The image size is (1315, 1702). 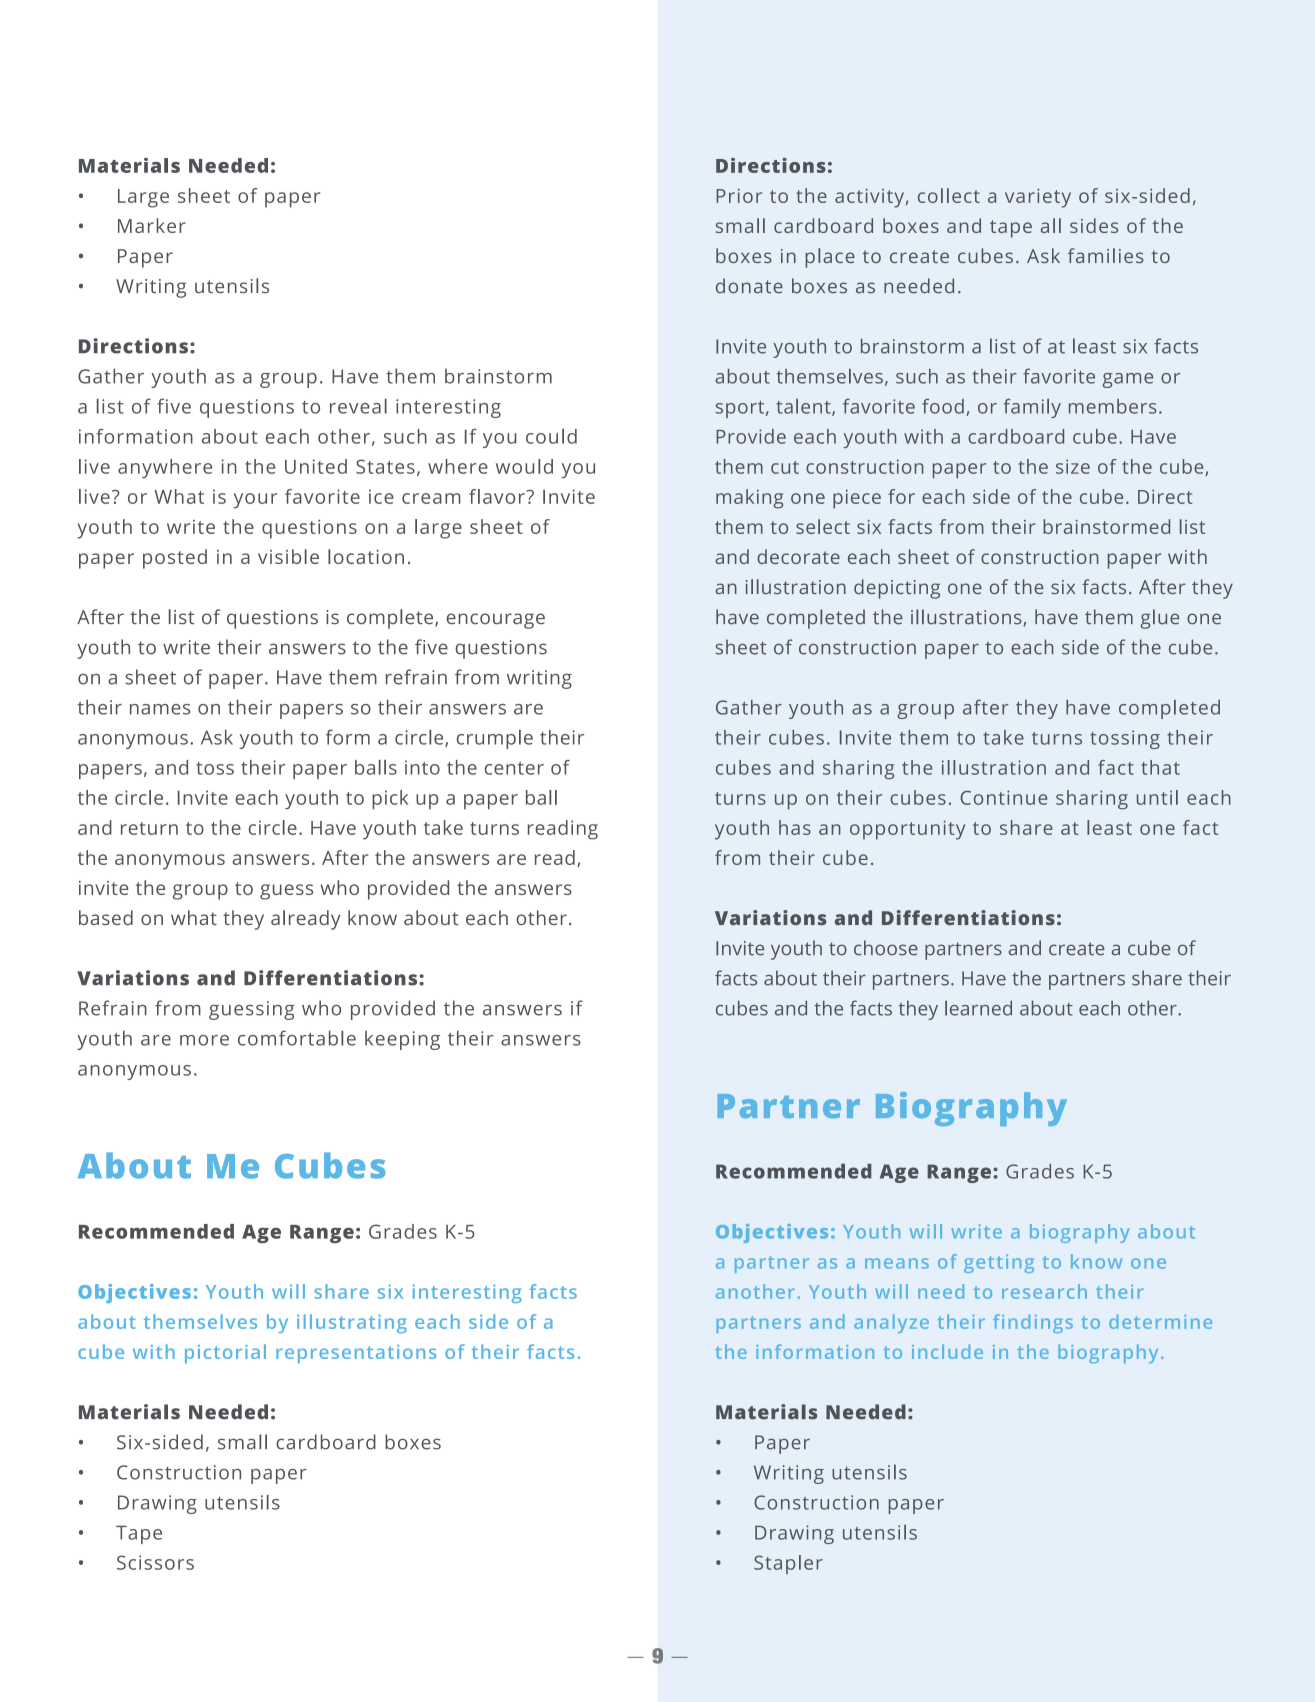 I want to click on Prior, so click(x=739, y=196).
